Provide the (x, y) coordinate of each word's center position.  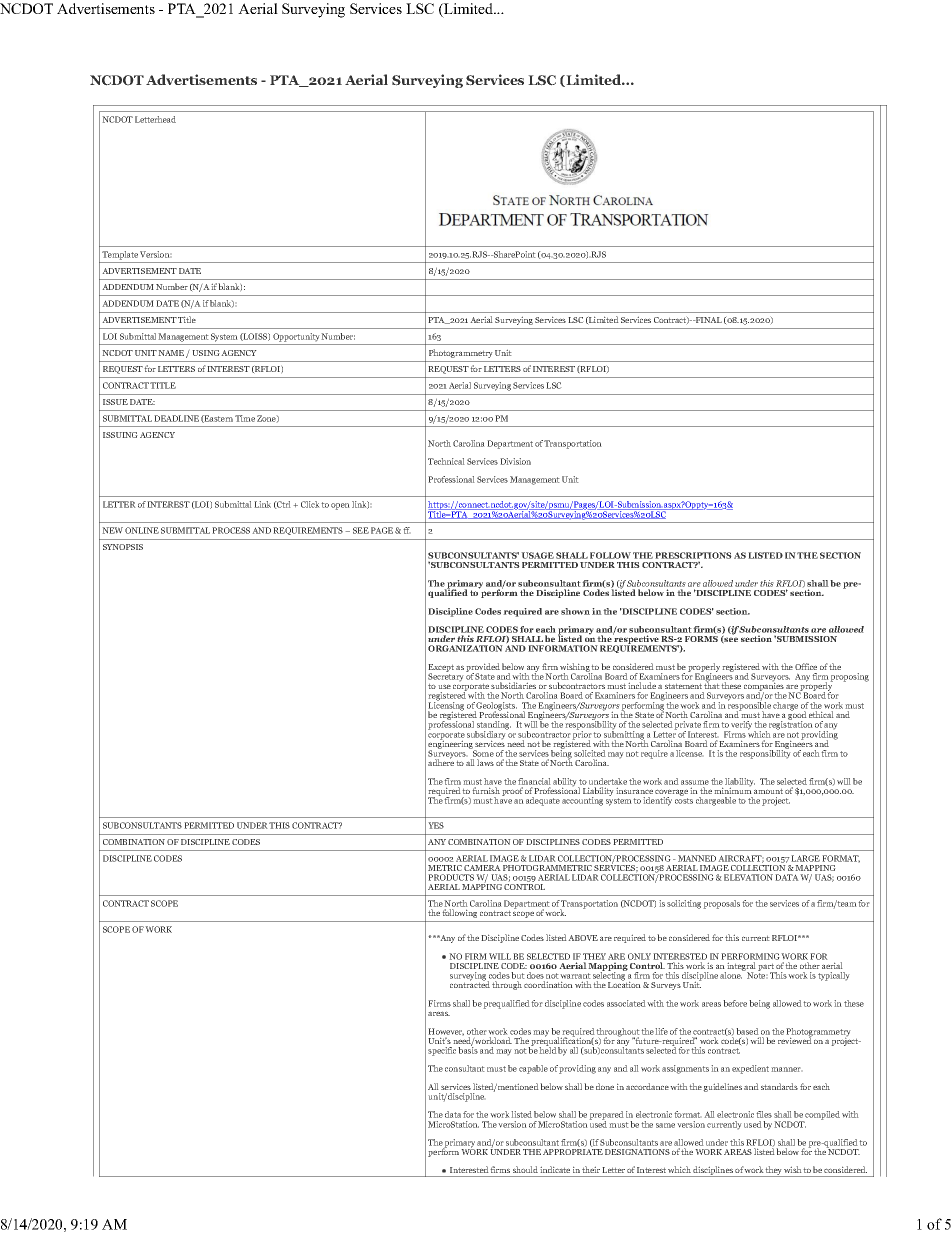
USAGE (537, 555)
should (525, 1169)
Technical (446, 461)
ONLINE (142, 530)
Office (806, 666)
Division (515, 461)
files (764, 1114)
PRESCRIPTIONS (693, 555)
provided (483, 668)
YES (436, 825)
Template (120, 255)
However (446, 1032)
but (518, 977)
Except (441, 669)
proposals (721, 904)
